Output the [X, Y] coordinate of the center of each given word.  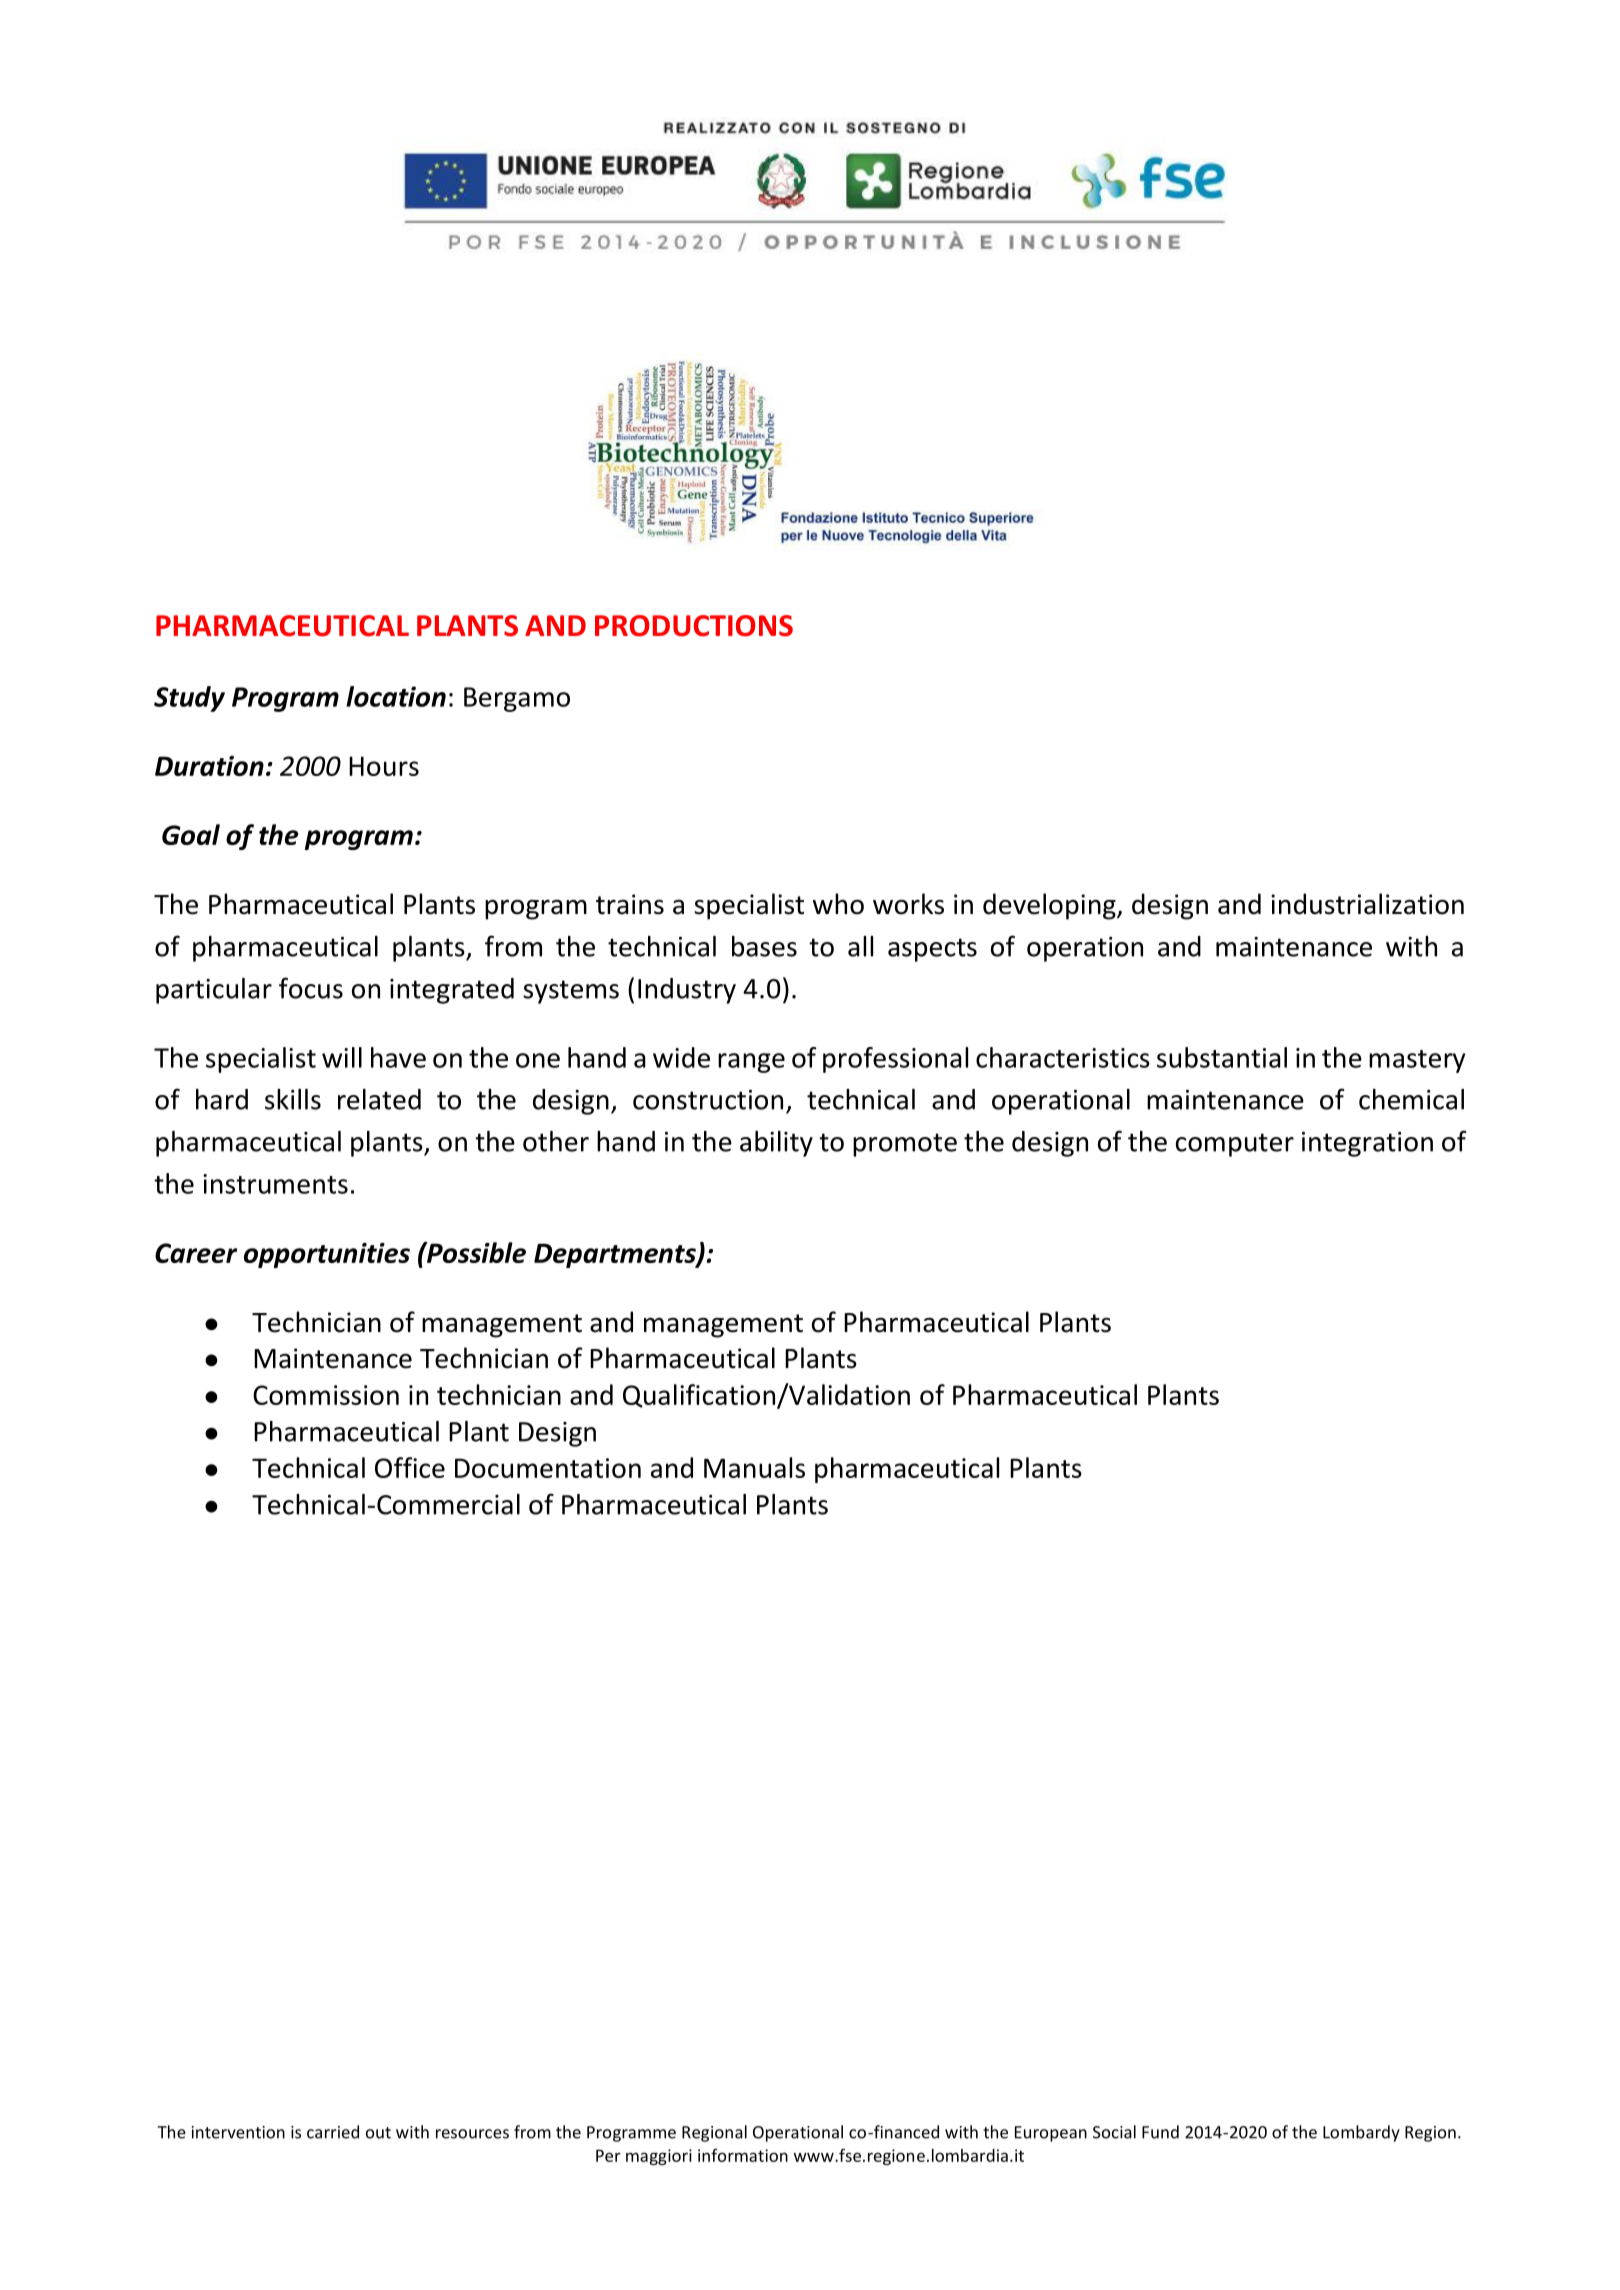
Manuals [754, 1467]
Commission [326, 1395]
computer [1235, 1145]
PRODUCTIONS [694, 626]
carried [333, 2132]
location [396, 696]
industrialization [1367, 904]
